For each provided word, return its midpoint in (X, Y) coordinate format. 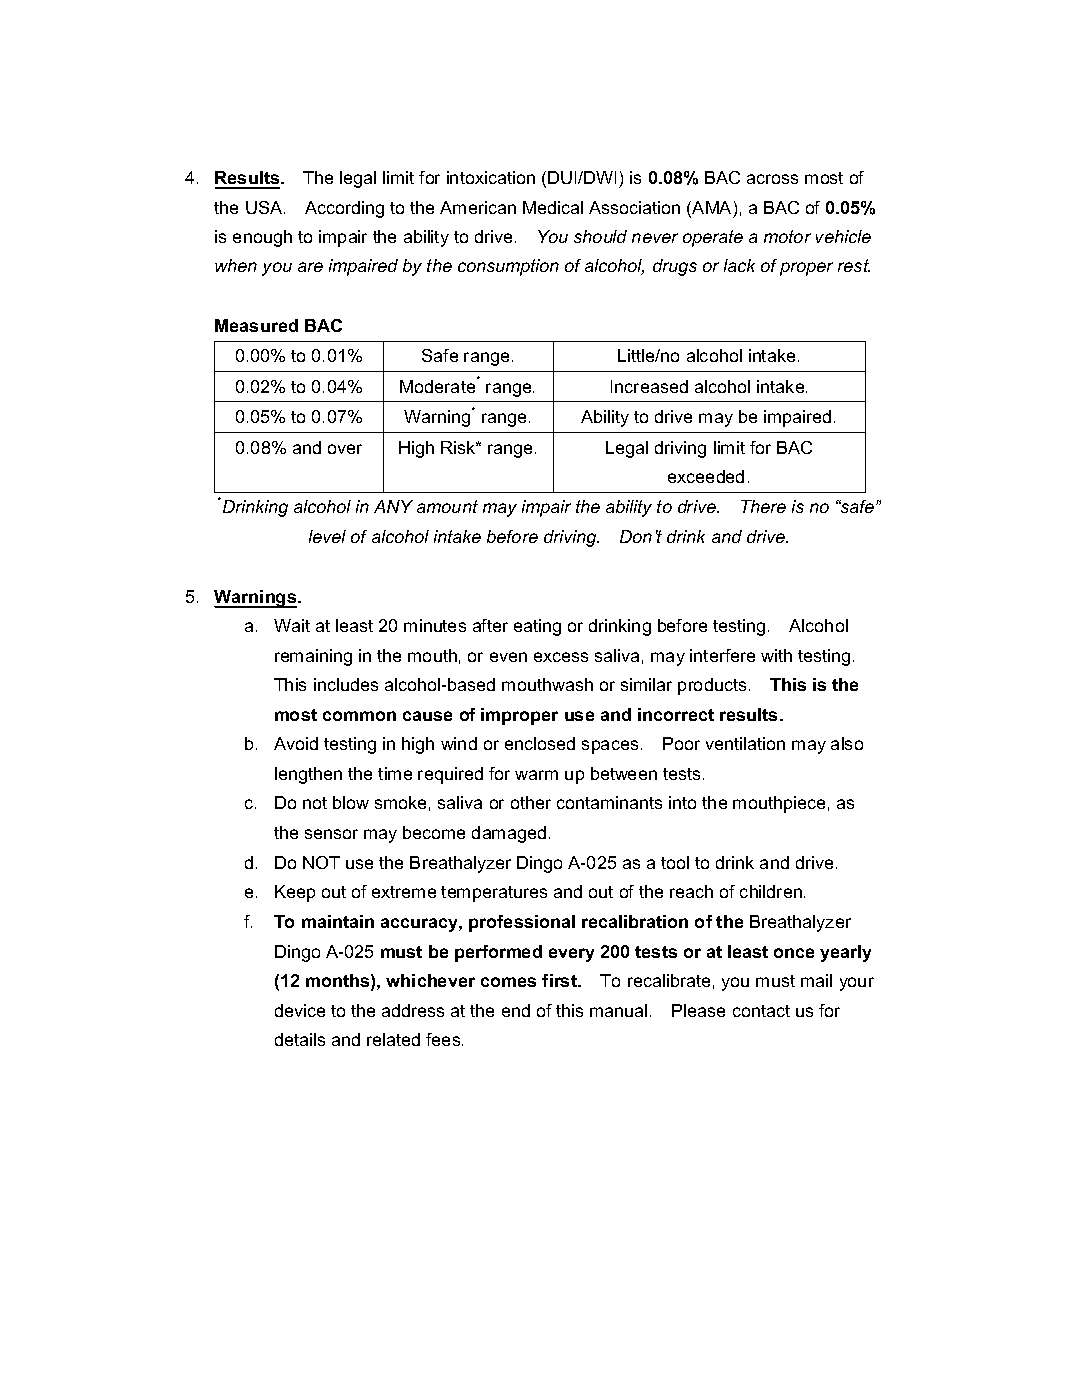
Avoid (296, 743)
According (344, 209)
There (763, 506)
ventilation (745, 743)
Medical (553, 207)
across (772, 179)
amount (447, 506)
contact (761, 1011)
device (300, 1010)
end (516, 1010)
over (345, 449)
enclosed (540, 743)
